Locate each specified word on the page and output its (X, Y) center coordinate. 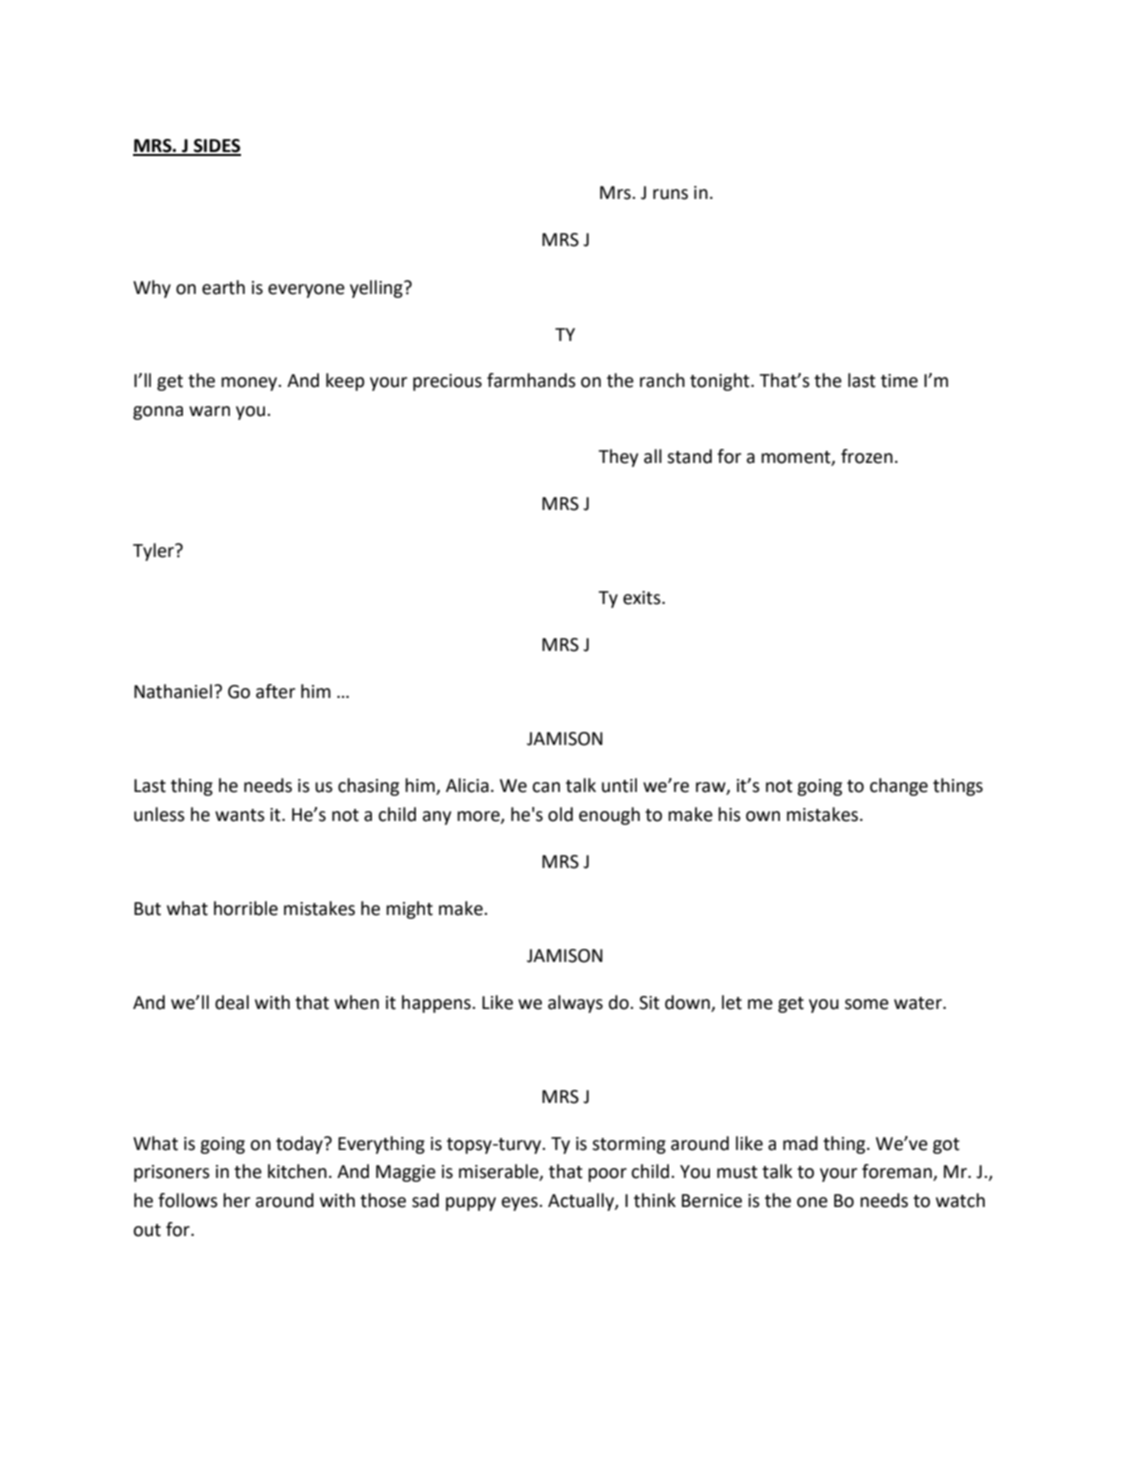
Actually (582, 1202)
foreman (898, 1172)
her (236, 1200)
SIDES (216, 147)
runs (670, 194)
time (899, 381)
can (546, 787)
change (899, 787)
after (275, 691)
